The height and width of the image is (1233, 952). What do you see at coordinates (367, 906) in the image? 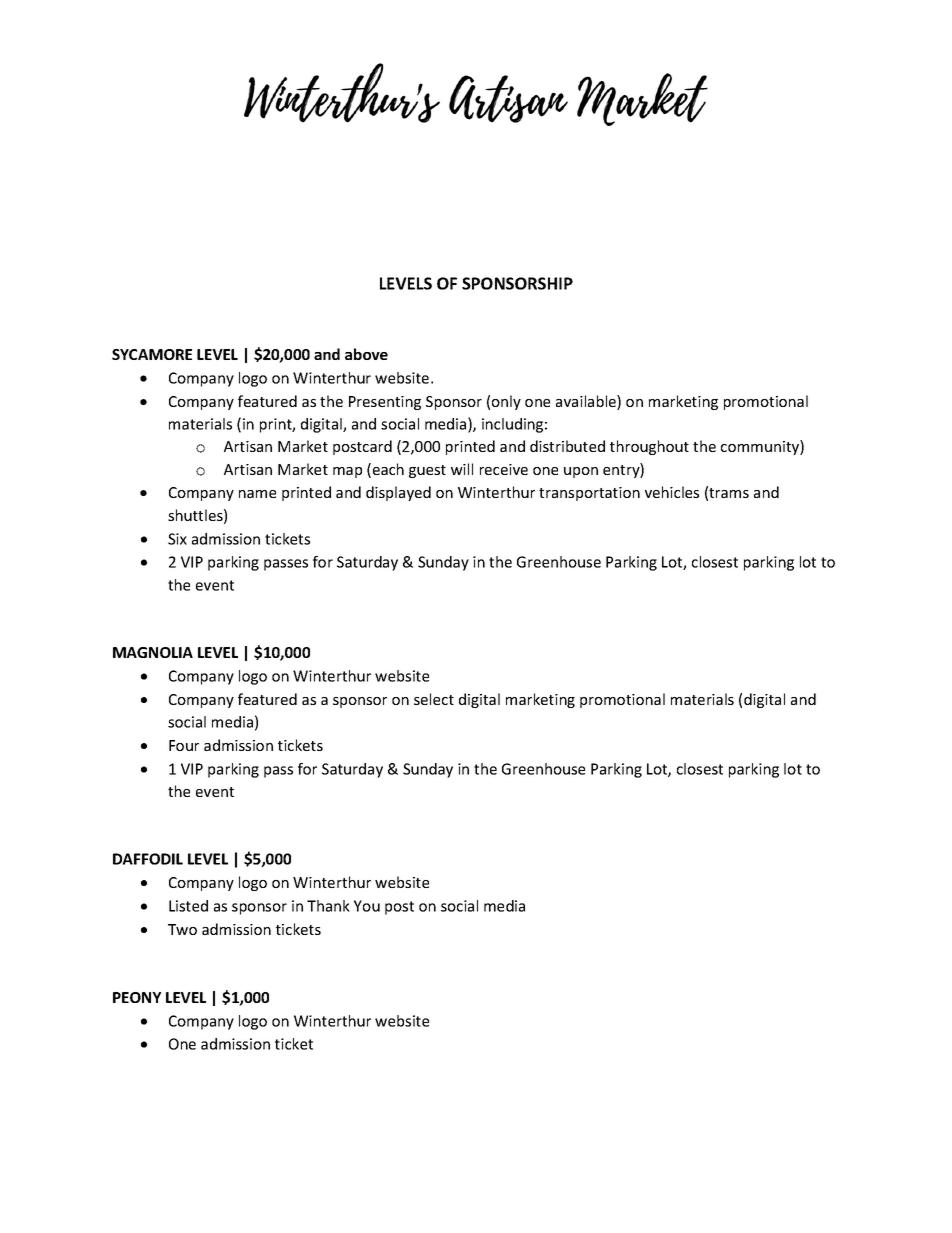
I see `You` at bounding box center [367, 906].
